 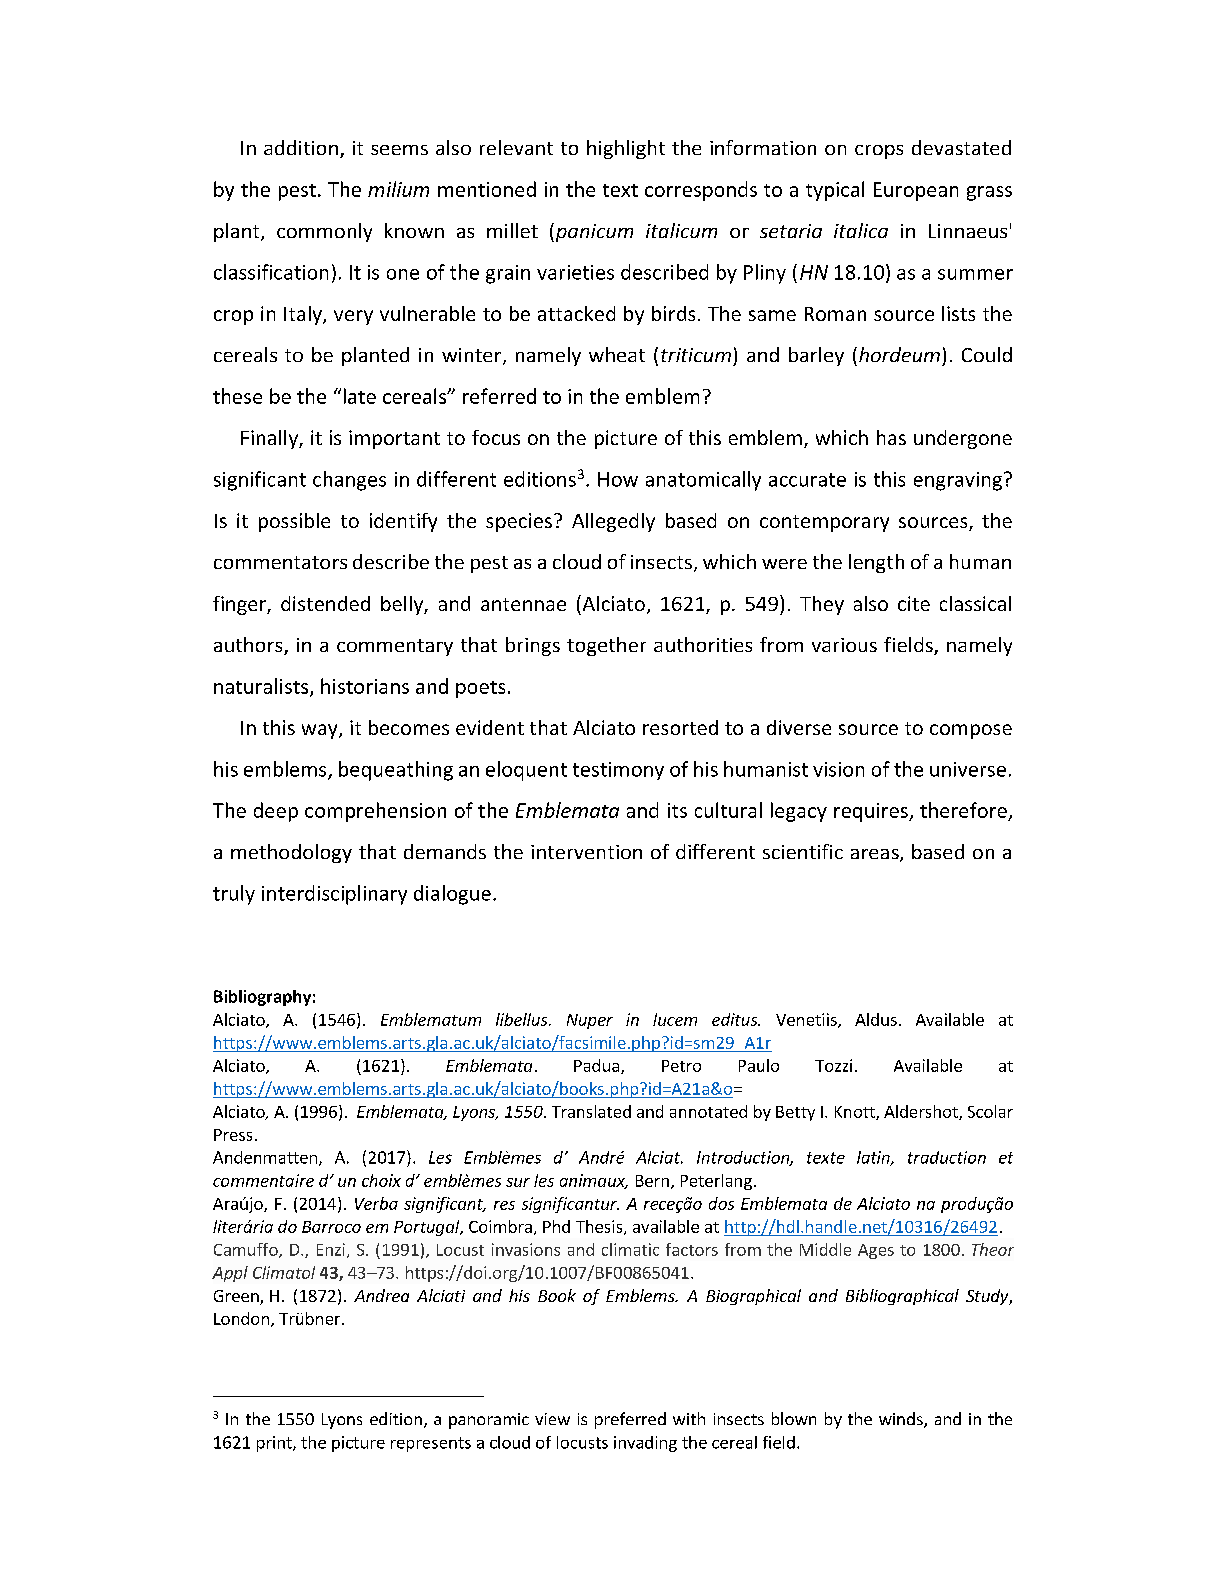 What do you see at coordinates (645, 1444) in the screenshot?
I see `invading` at bounding box center [645, 1444].
